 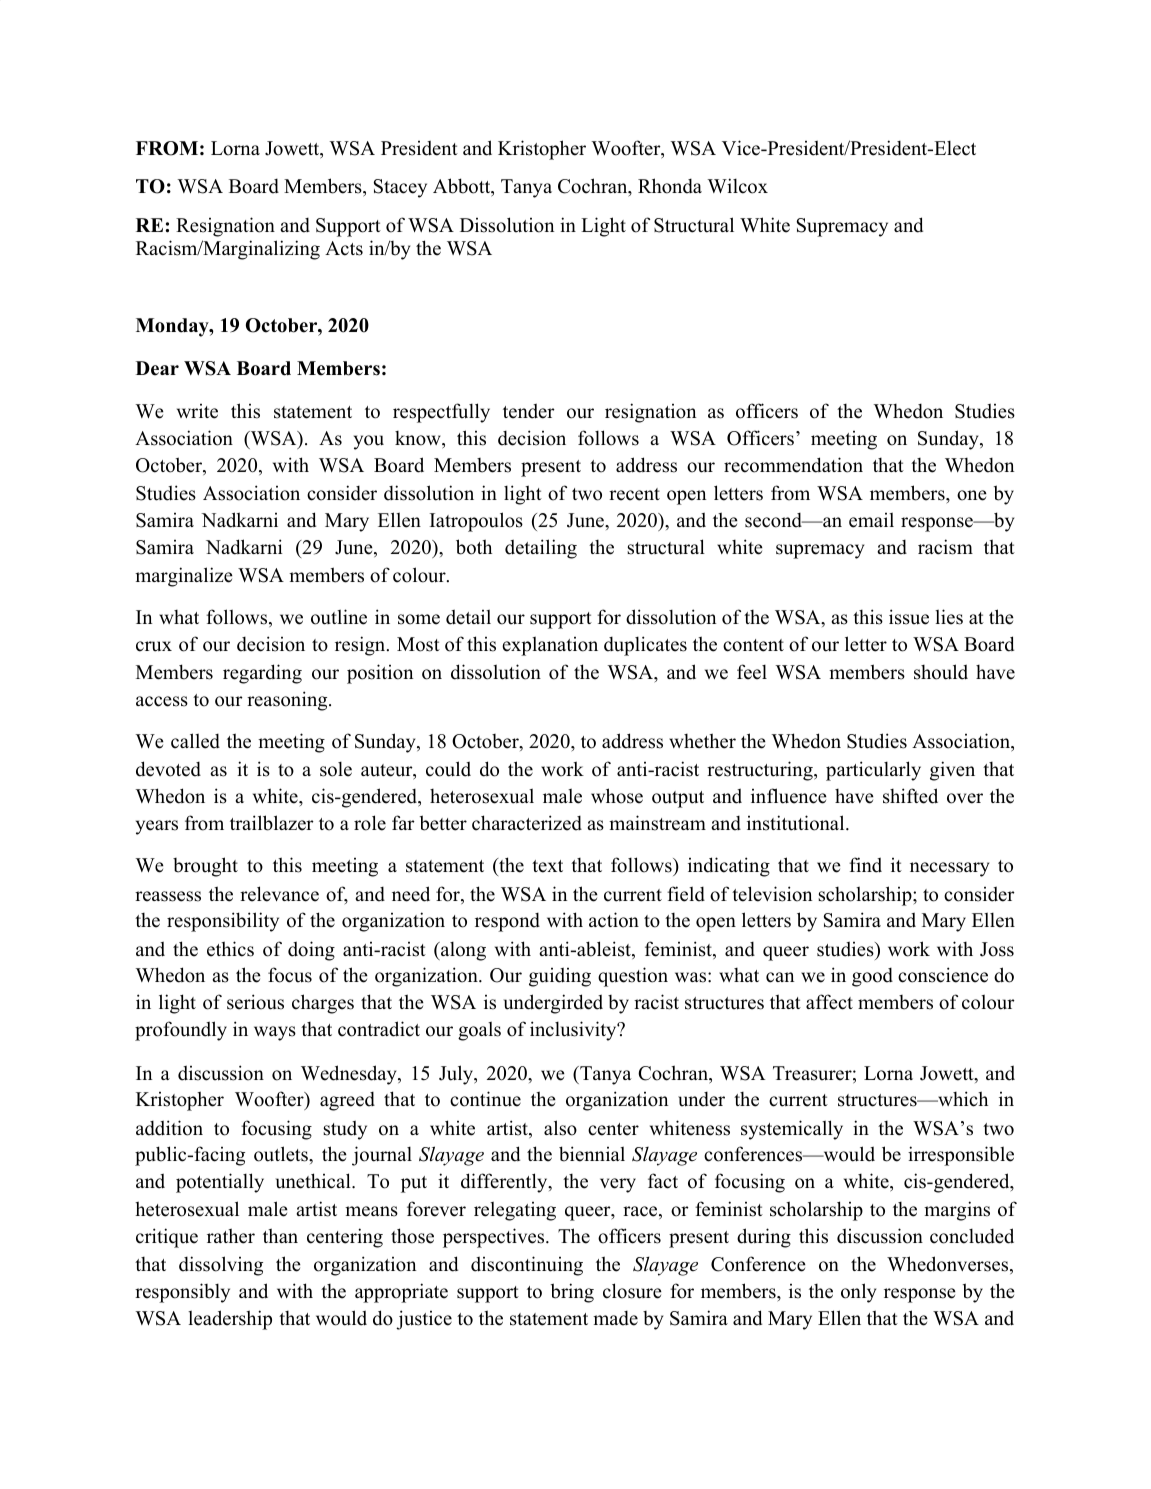 I want to click on write, so click(x=197, y=411).
